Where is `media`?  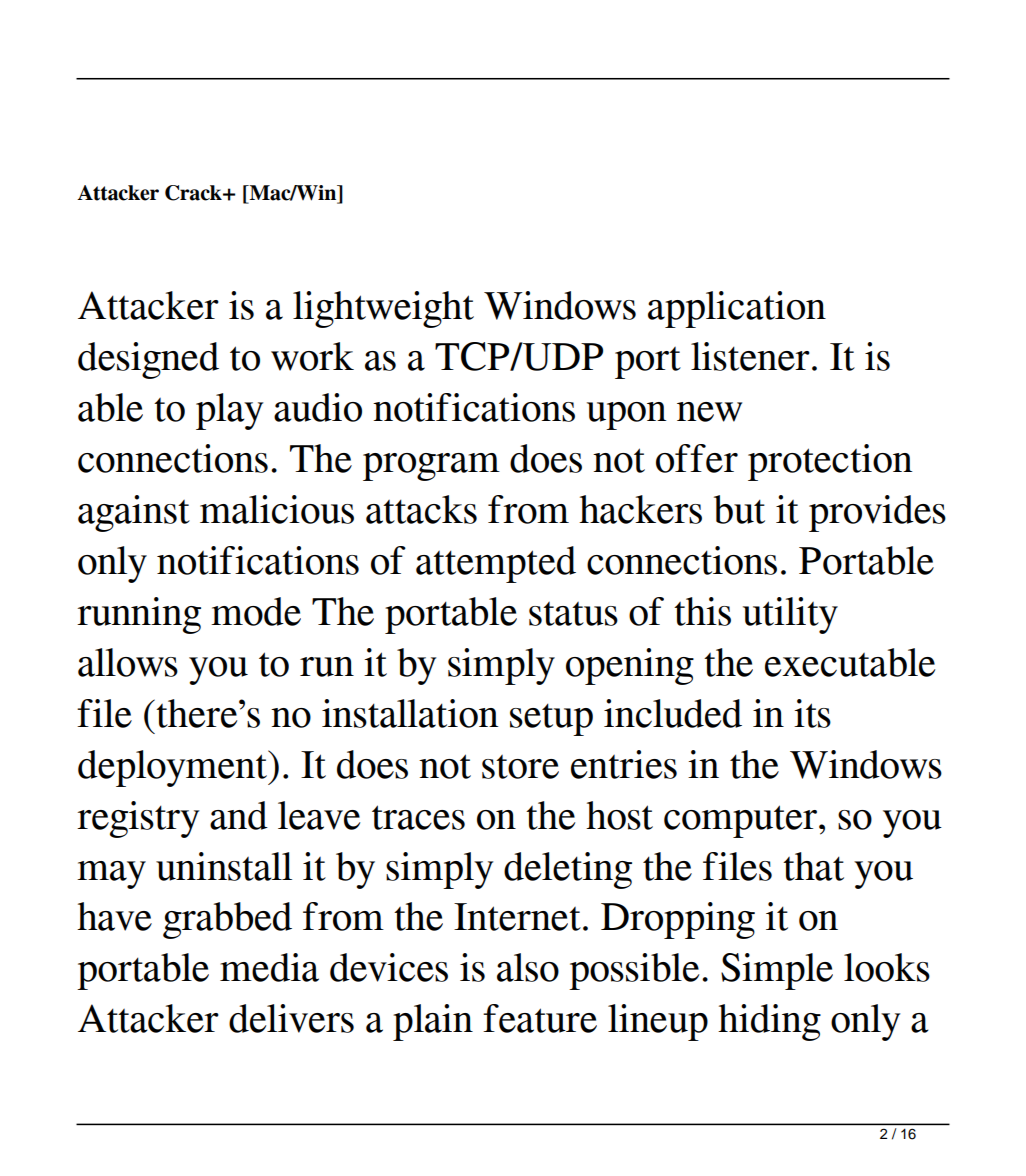 media is located at coordinates (269, 967).
